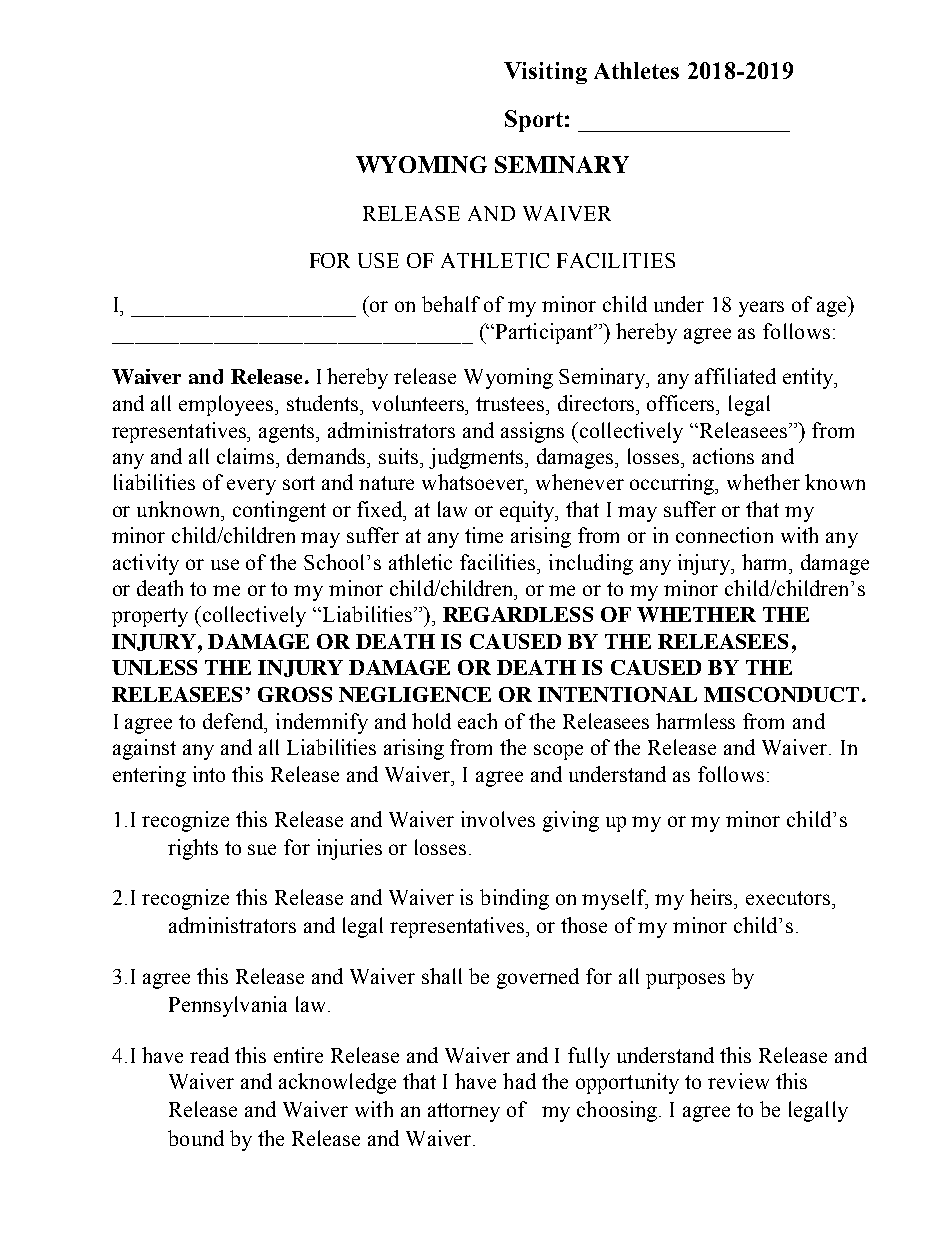 Image resolution: width=952 pixels, height=1233 pixels. What do you see at coordinates (464, 1112) in the document?
I see `attorney` at bounding box center [464, 1112].
